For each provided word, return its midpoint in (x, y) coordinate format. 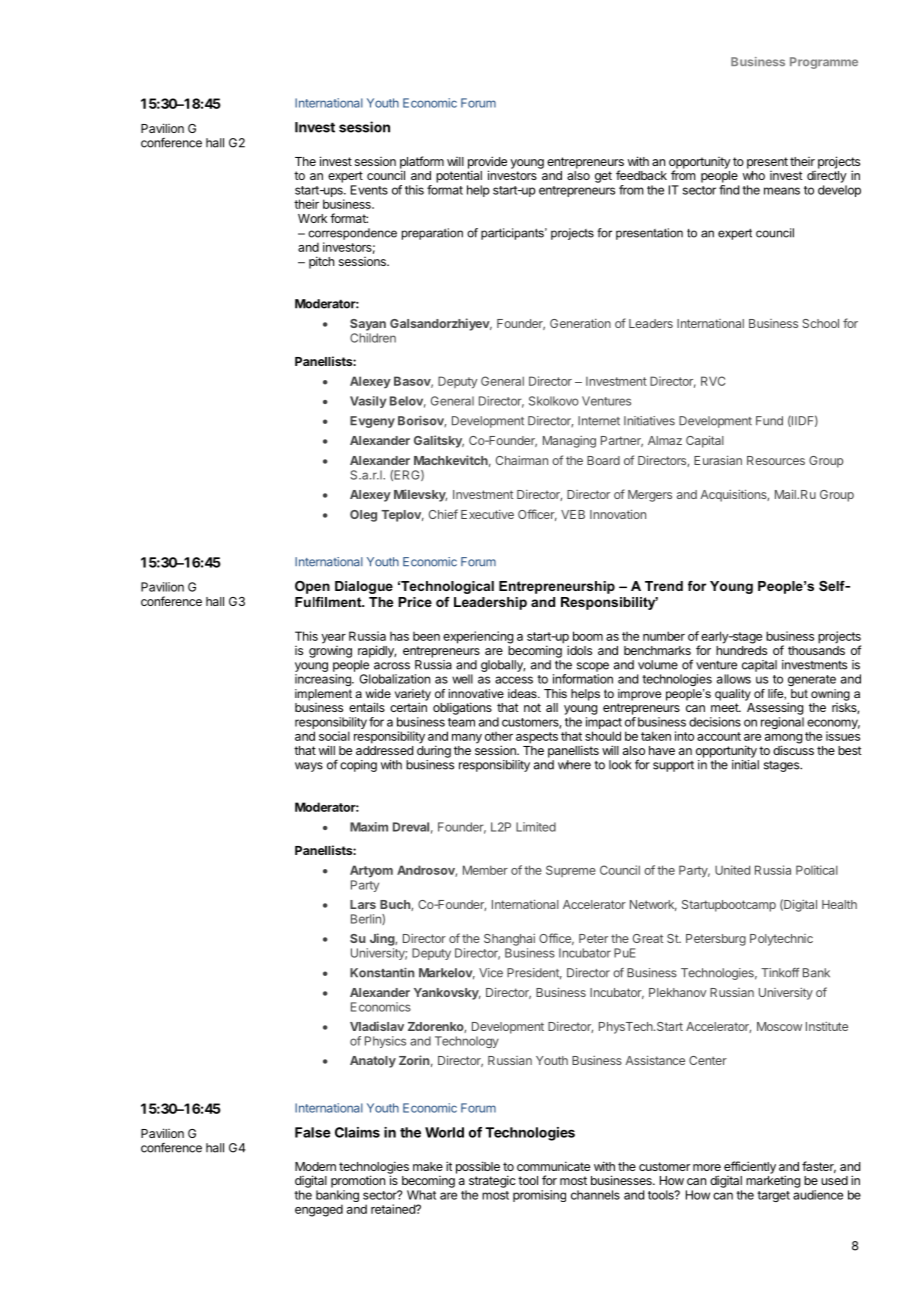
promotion (358, 1181)
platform (422, 163)
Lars (363, 904)
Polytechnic (781, 940)
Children (373, 338)
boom (588, 636)
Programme (824, 63)
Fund (769, 421)
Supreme (571, 871)
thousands (816, 650)
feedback (641, 175)
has (399, 636)
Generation (580, 323)
